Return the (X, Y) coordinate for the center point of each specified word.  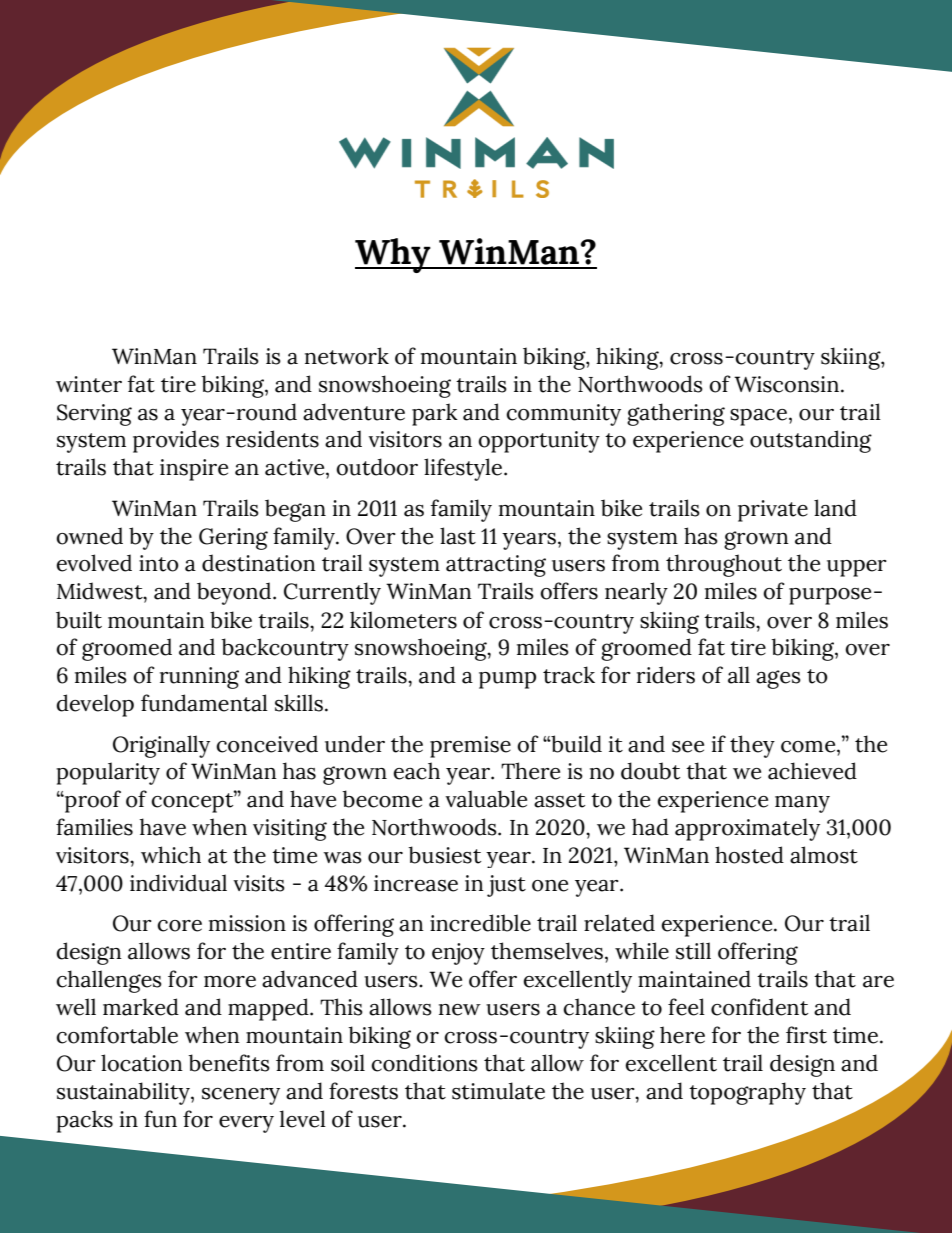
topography (747, 1093)
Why (394, 255)
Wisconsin (786, 384)
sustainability (124, 1093)
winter (89, 384)
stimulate (498, 1091)
